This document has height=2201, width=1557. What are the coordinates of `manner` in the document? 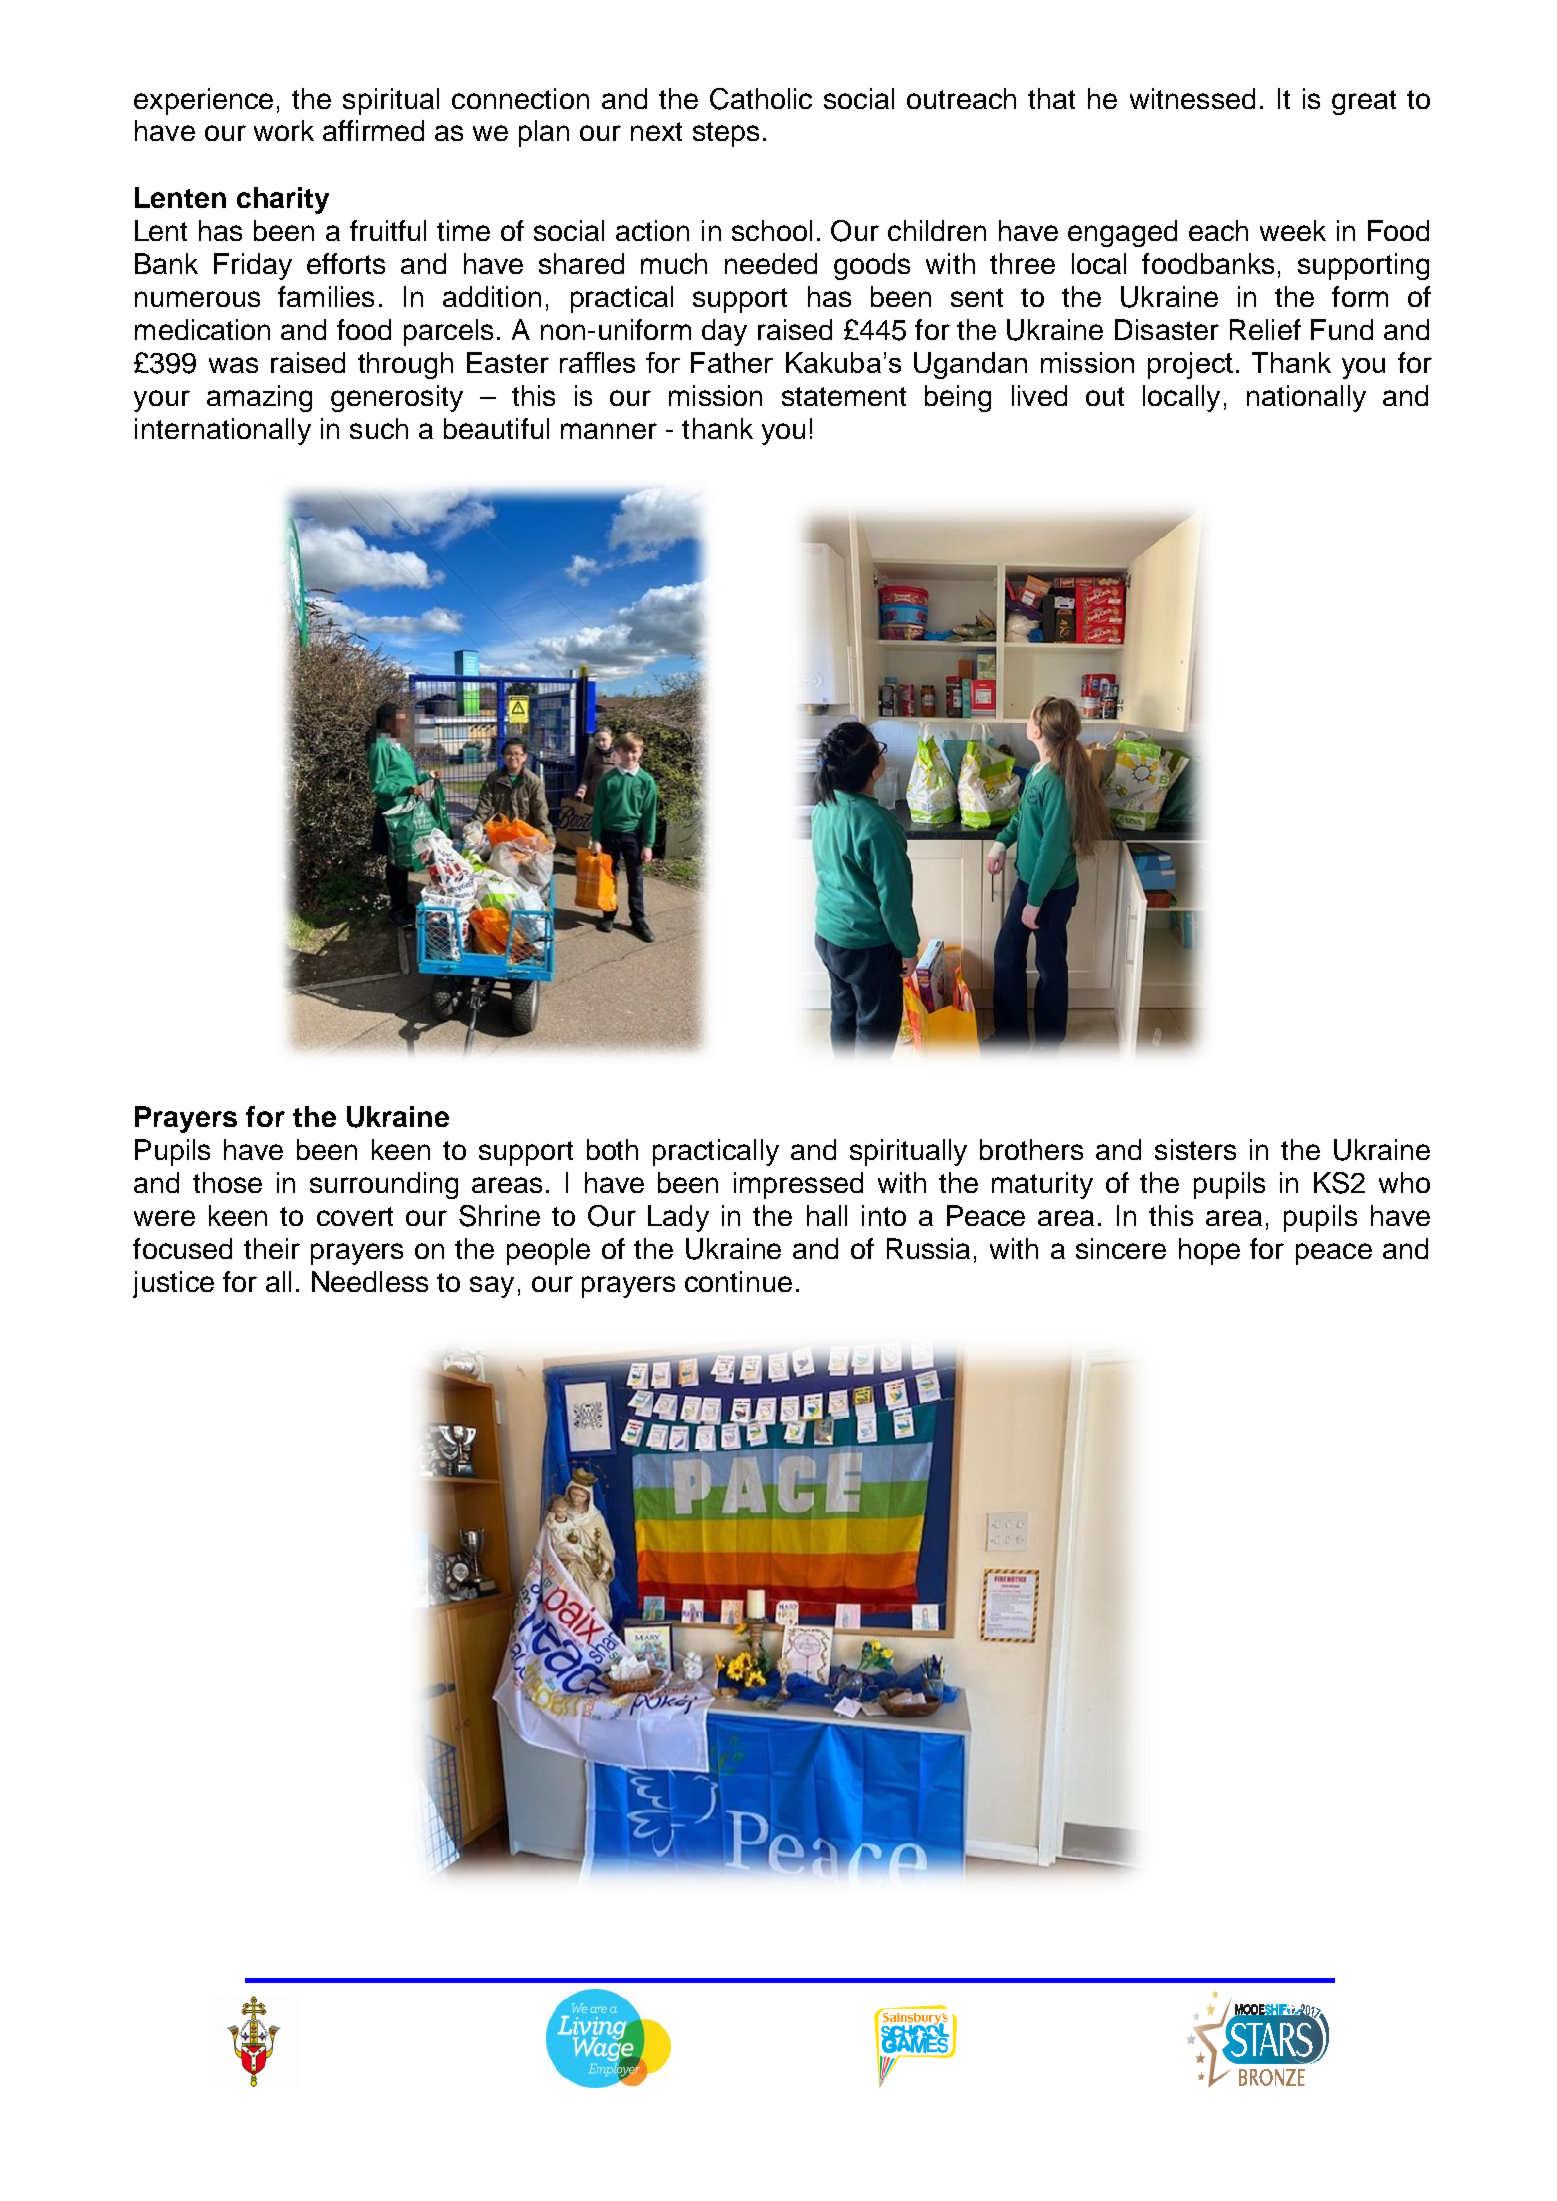 It's located at (609, 431).
